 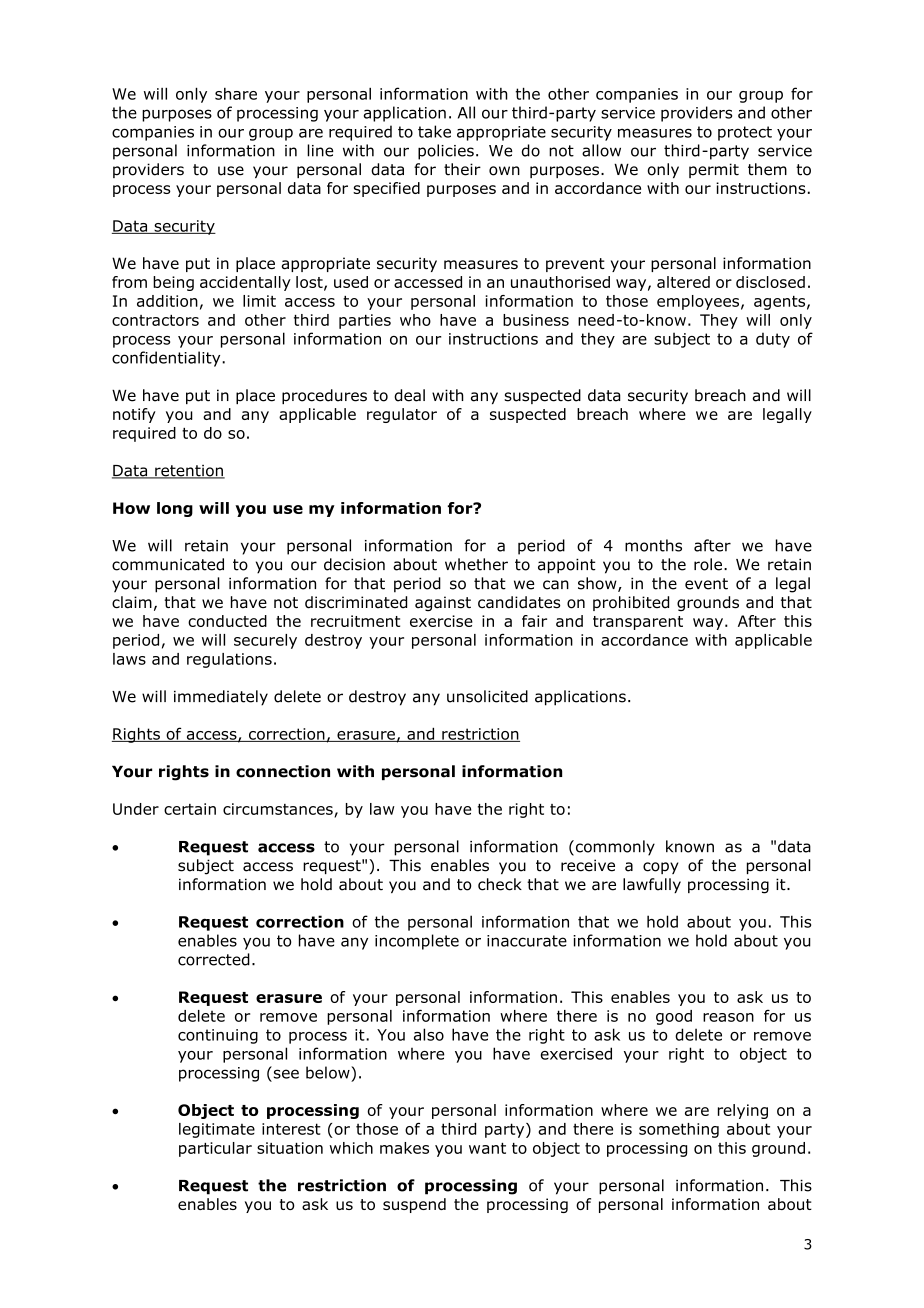 What do you see at coordinates (638, 623) in the screenshot?
I see `transparent` at bounding box center [638, 623].
